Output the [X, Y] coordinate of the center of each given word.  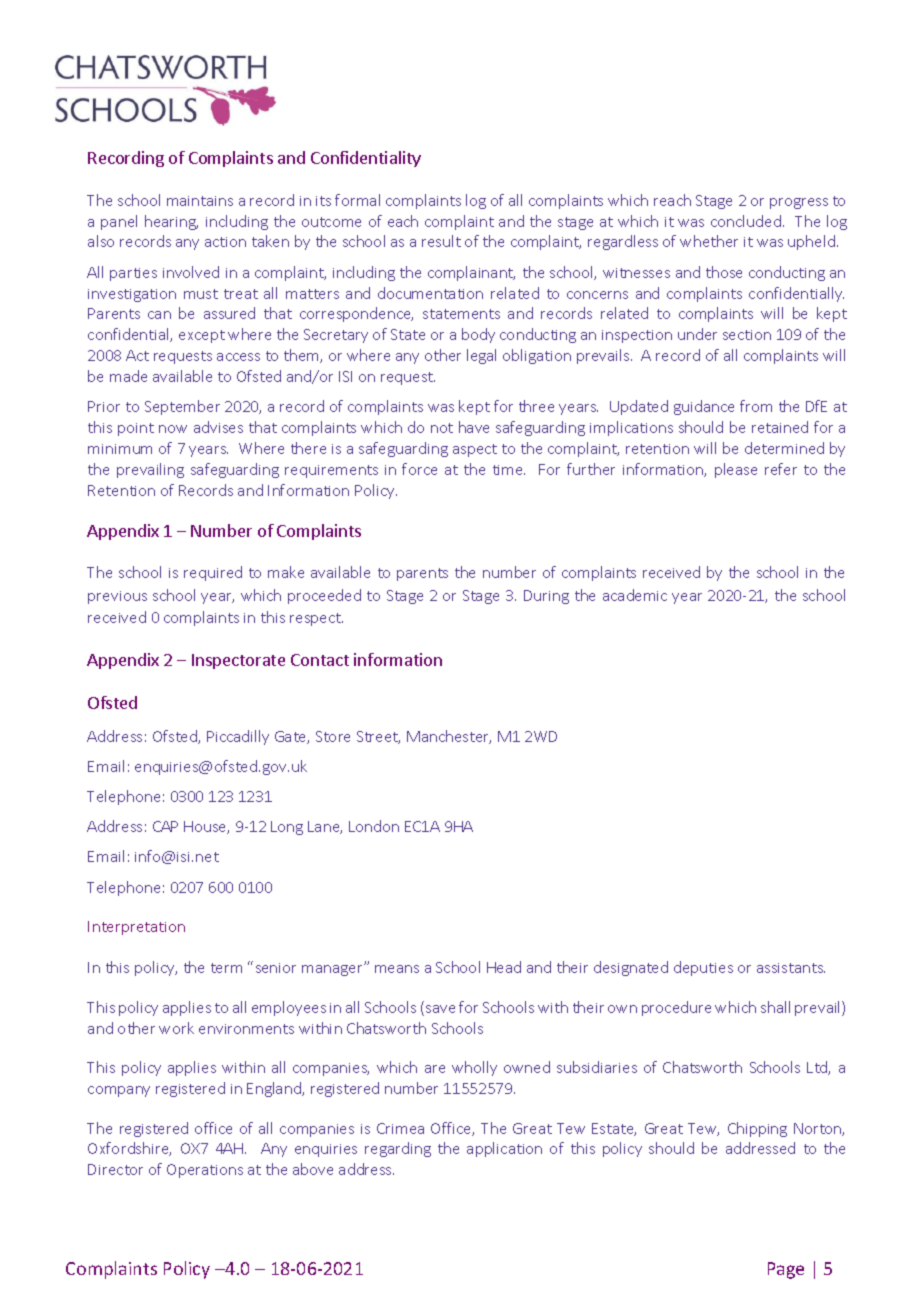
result [441, 241]
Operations [205, 1171]
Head [504, 967]
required [213, 573]
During [546, 597]
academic [635, 595]
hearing [171, 222]
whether [709, 241]
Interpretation [136, 928]
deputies [703, 968]
